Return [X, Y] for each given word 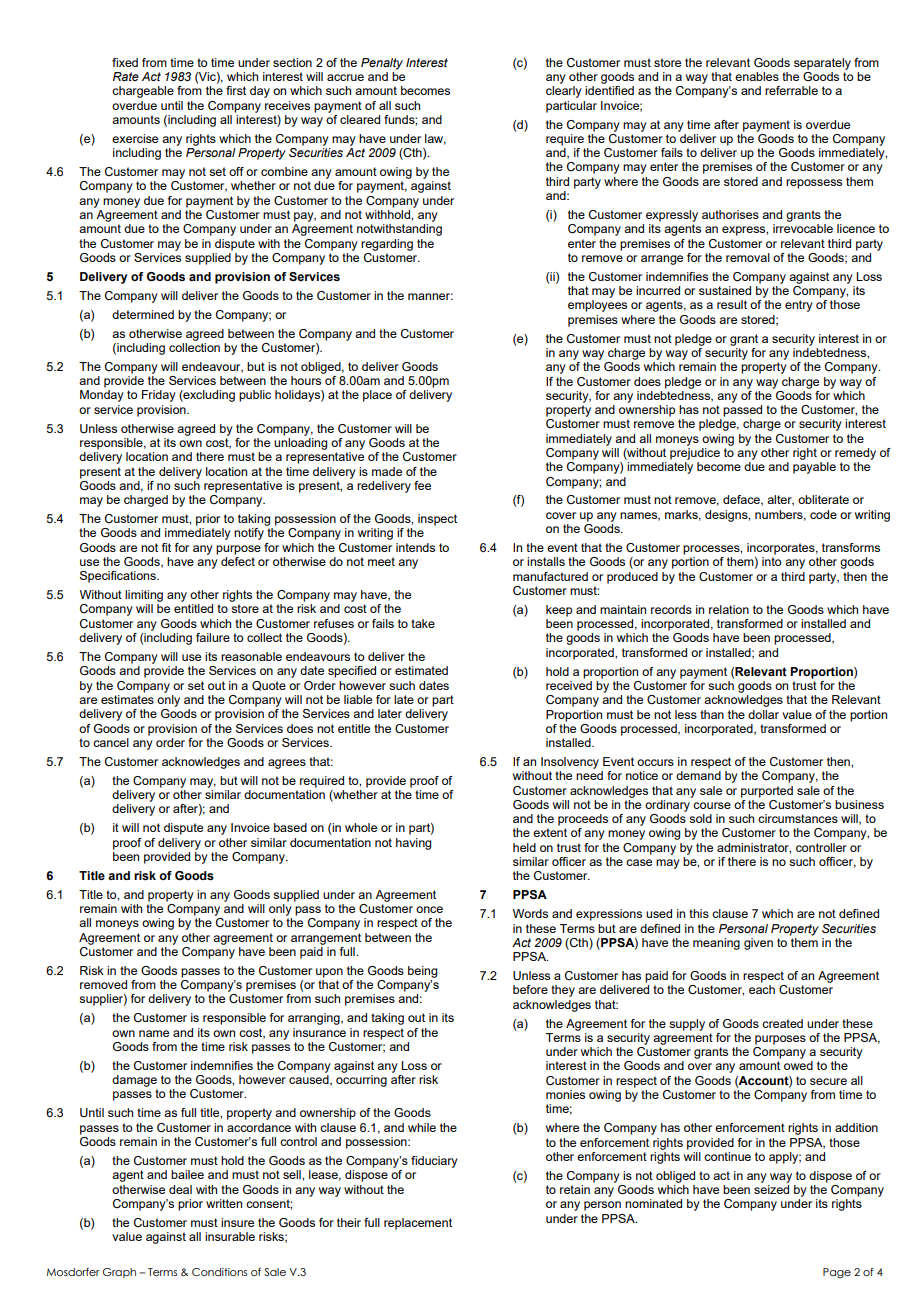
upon [329, 973]
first [236, 90]
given [758, 944]
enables [757, 76]
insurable [230, 1236]
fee [422, 485]
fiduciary [434, 1162]
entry [799, 306]
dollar [763, 714]
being [422, 972]
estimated [421, 670]
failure [213, 637]
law [435, 139]
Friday [159, 396]
